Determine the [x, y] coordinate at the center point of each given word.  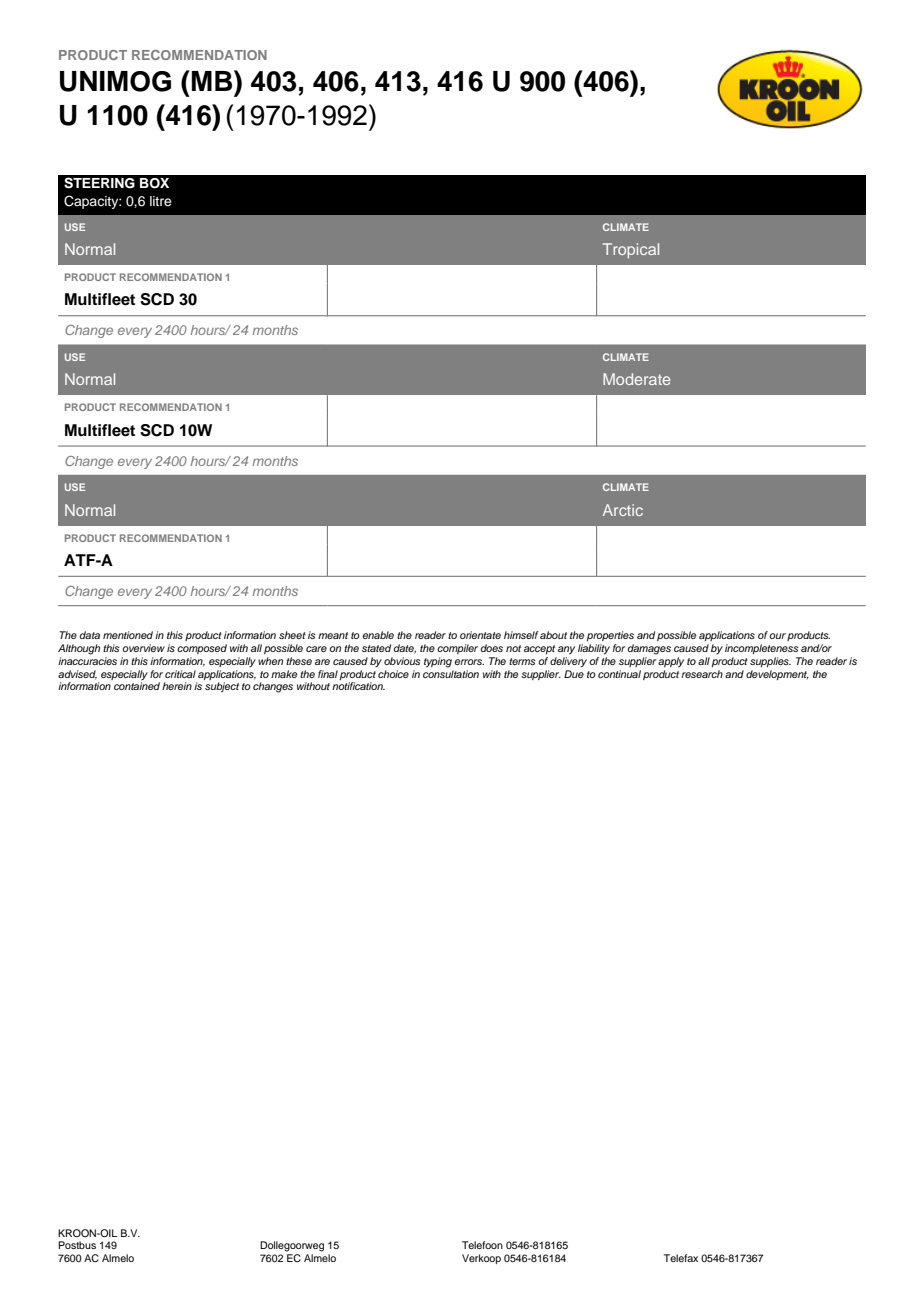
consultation [451, 674]
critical [180, 674]
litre [161, 201]
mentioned [128, 635]
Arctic [623, 510]
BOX [154, 183]
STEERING [99, 183]
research [702, 674]
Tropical [631, 250]
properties [610, 636]
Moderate [637, 379]
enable [378, 635]
